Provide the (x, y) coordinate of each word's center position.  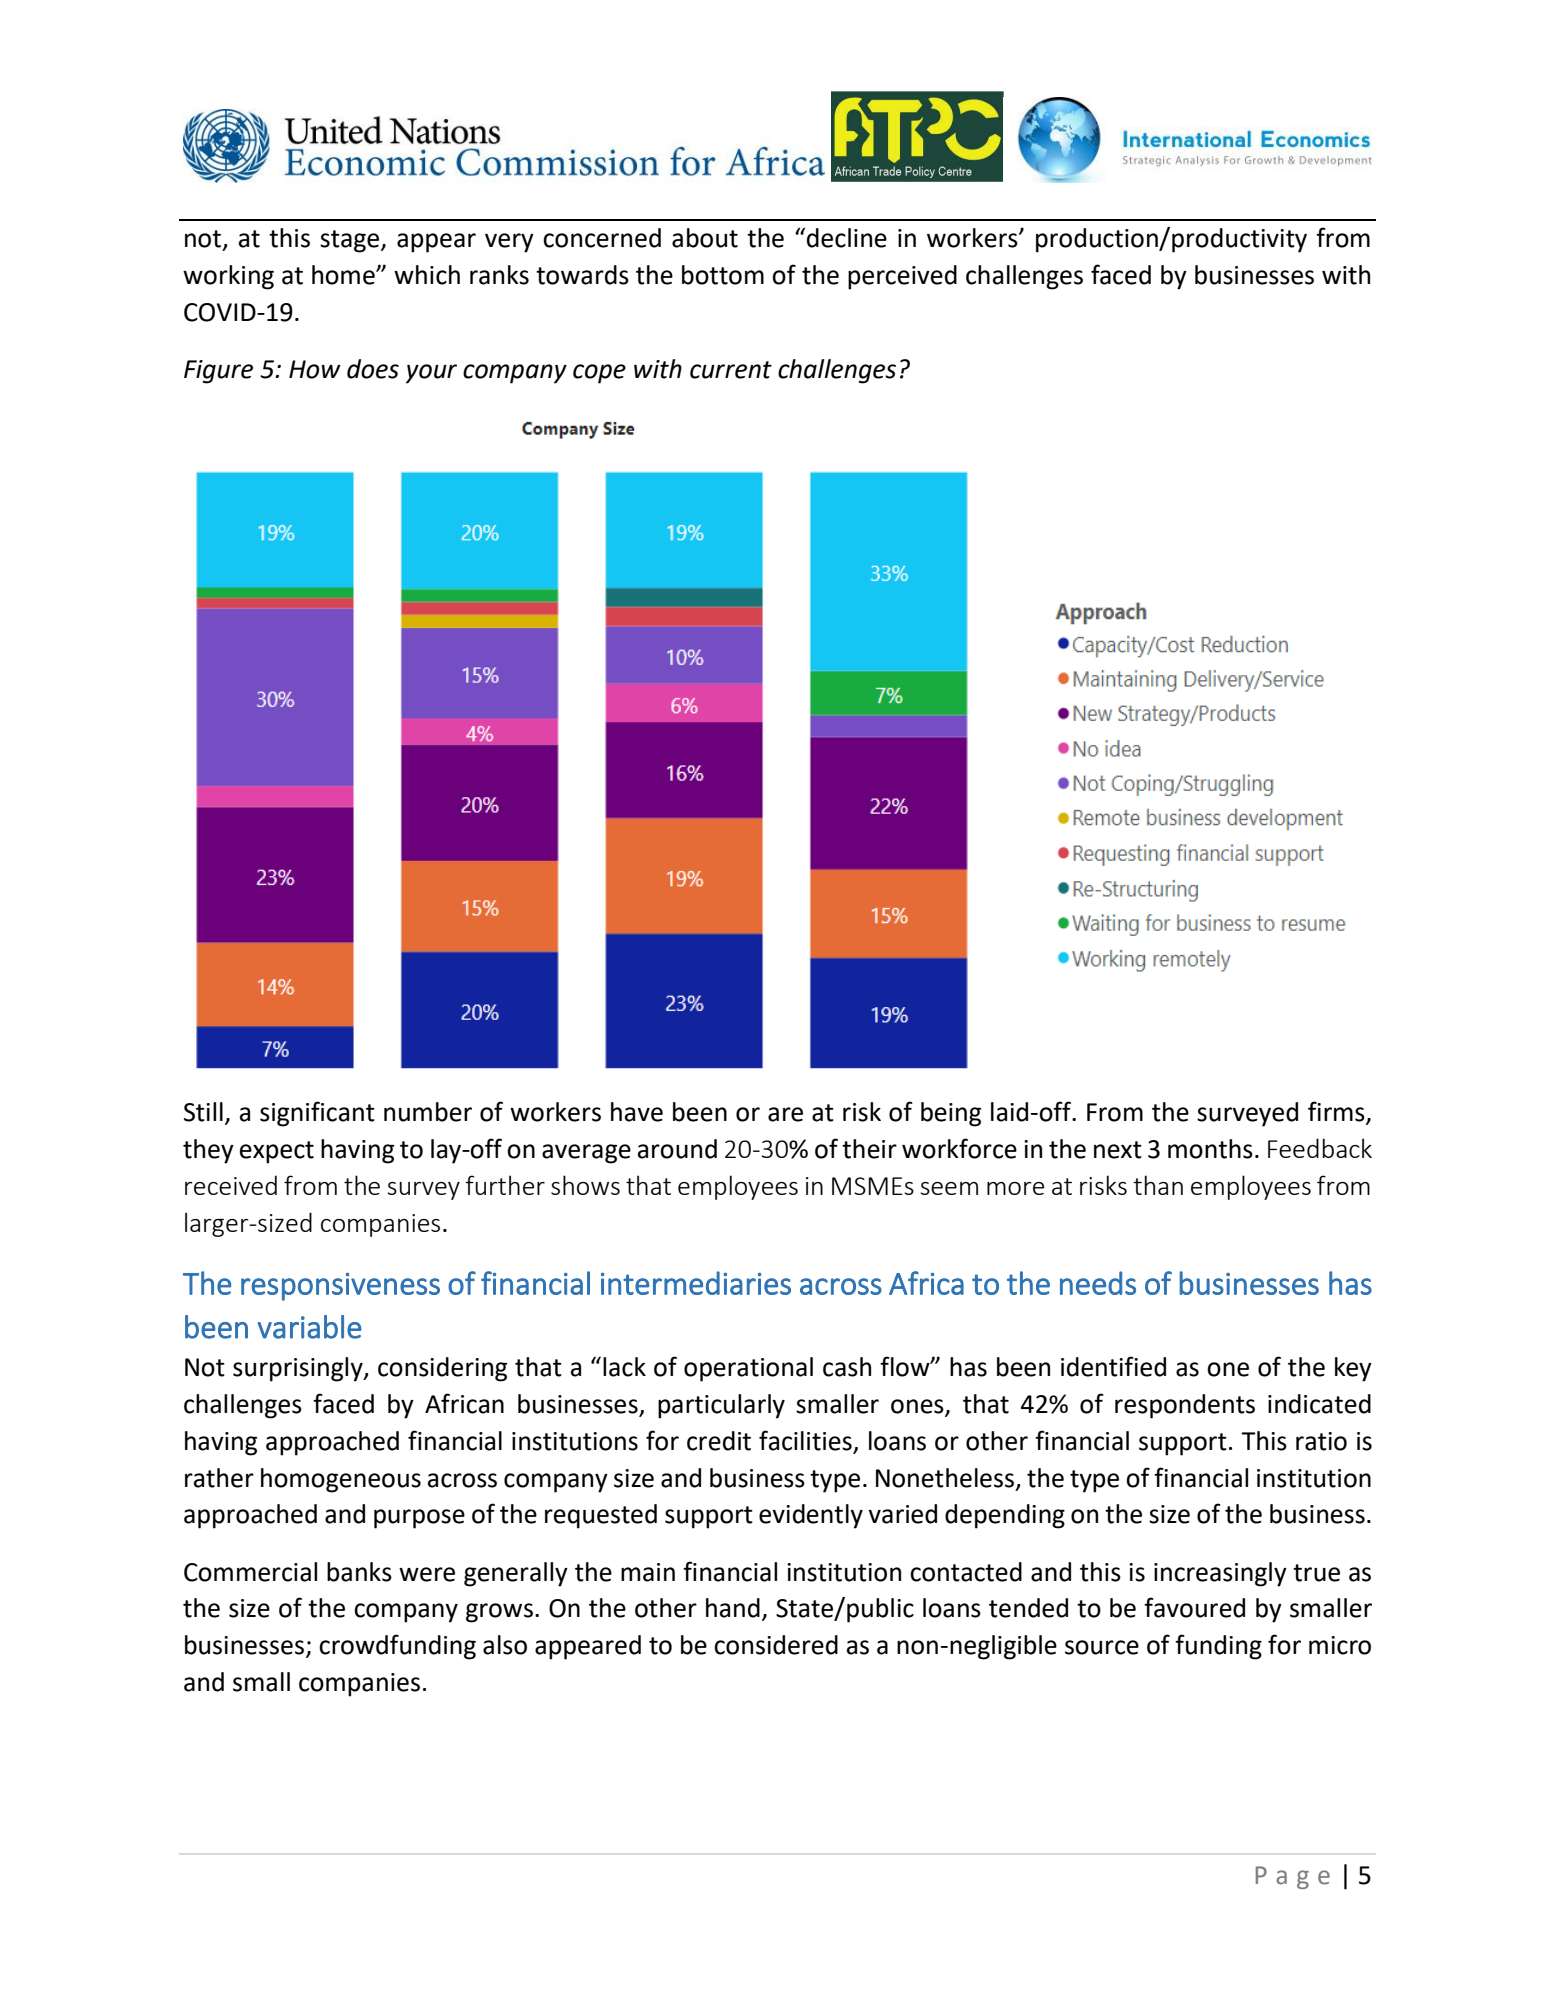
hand (733, 1608)
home (344, 275)
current (731, 370)
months (1210, 1149)
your (431, 374)
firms (1337, 1112)
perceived (902, 277)
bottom (723, 275)
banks (359, 1572)
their (869, 1149)
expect (277, 1152)
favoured (1194, 1607)
